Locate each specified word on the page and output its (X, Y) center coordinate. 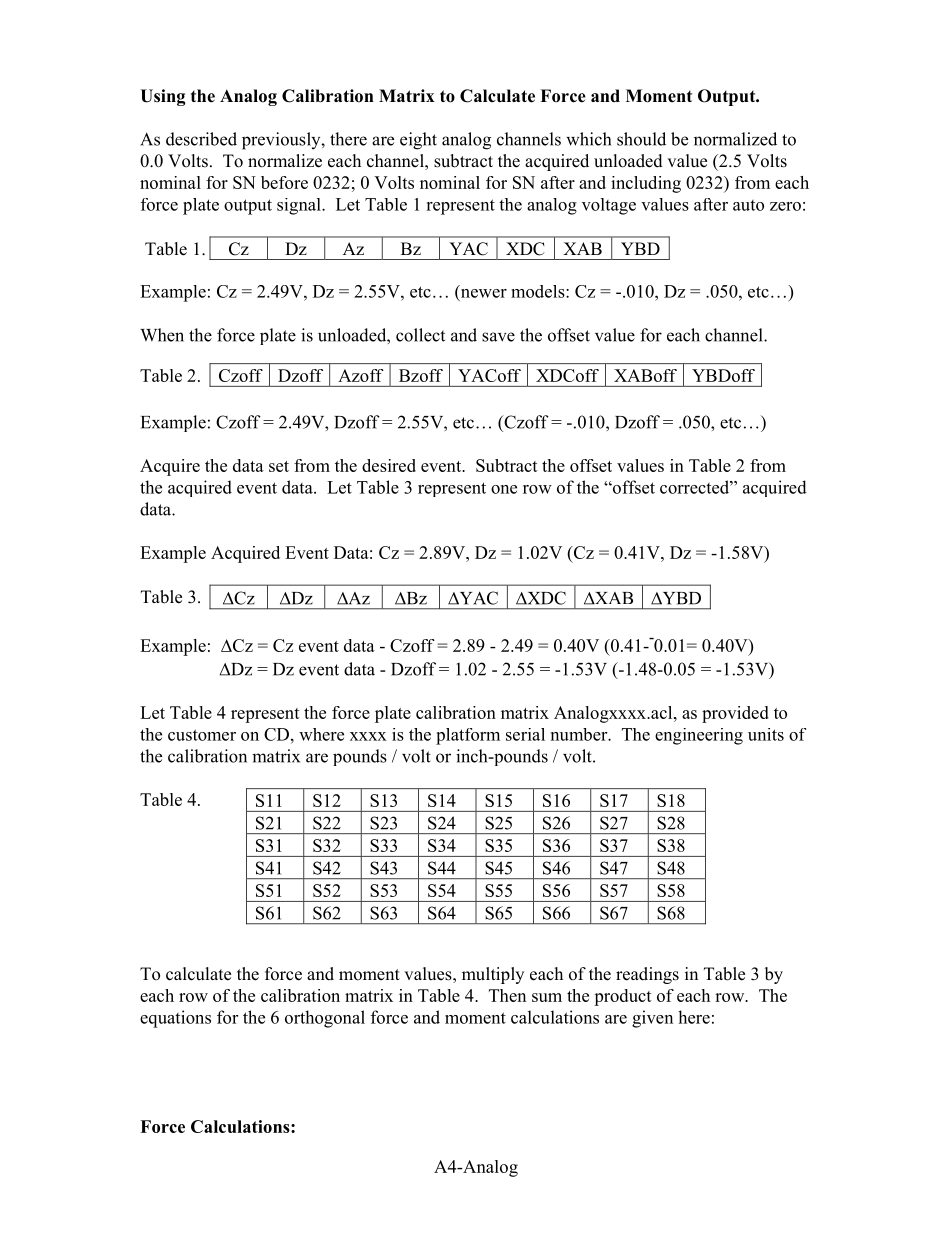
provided (735, 714)
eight (418, 141)
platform (468, 736)
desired (389, 465)
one (504, 489)
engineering (699, 736)
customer (202, 735)
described (201, 139)
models (539, 291)
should (641, 139)
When (162, 335)
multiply (493, 975)
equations (175, 1019)
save (498, 337)
